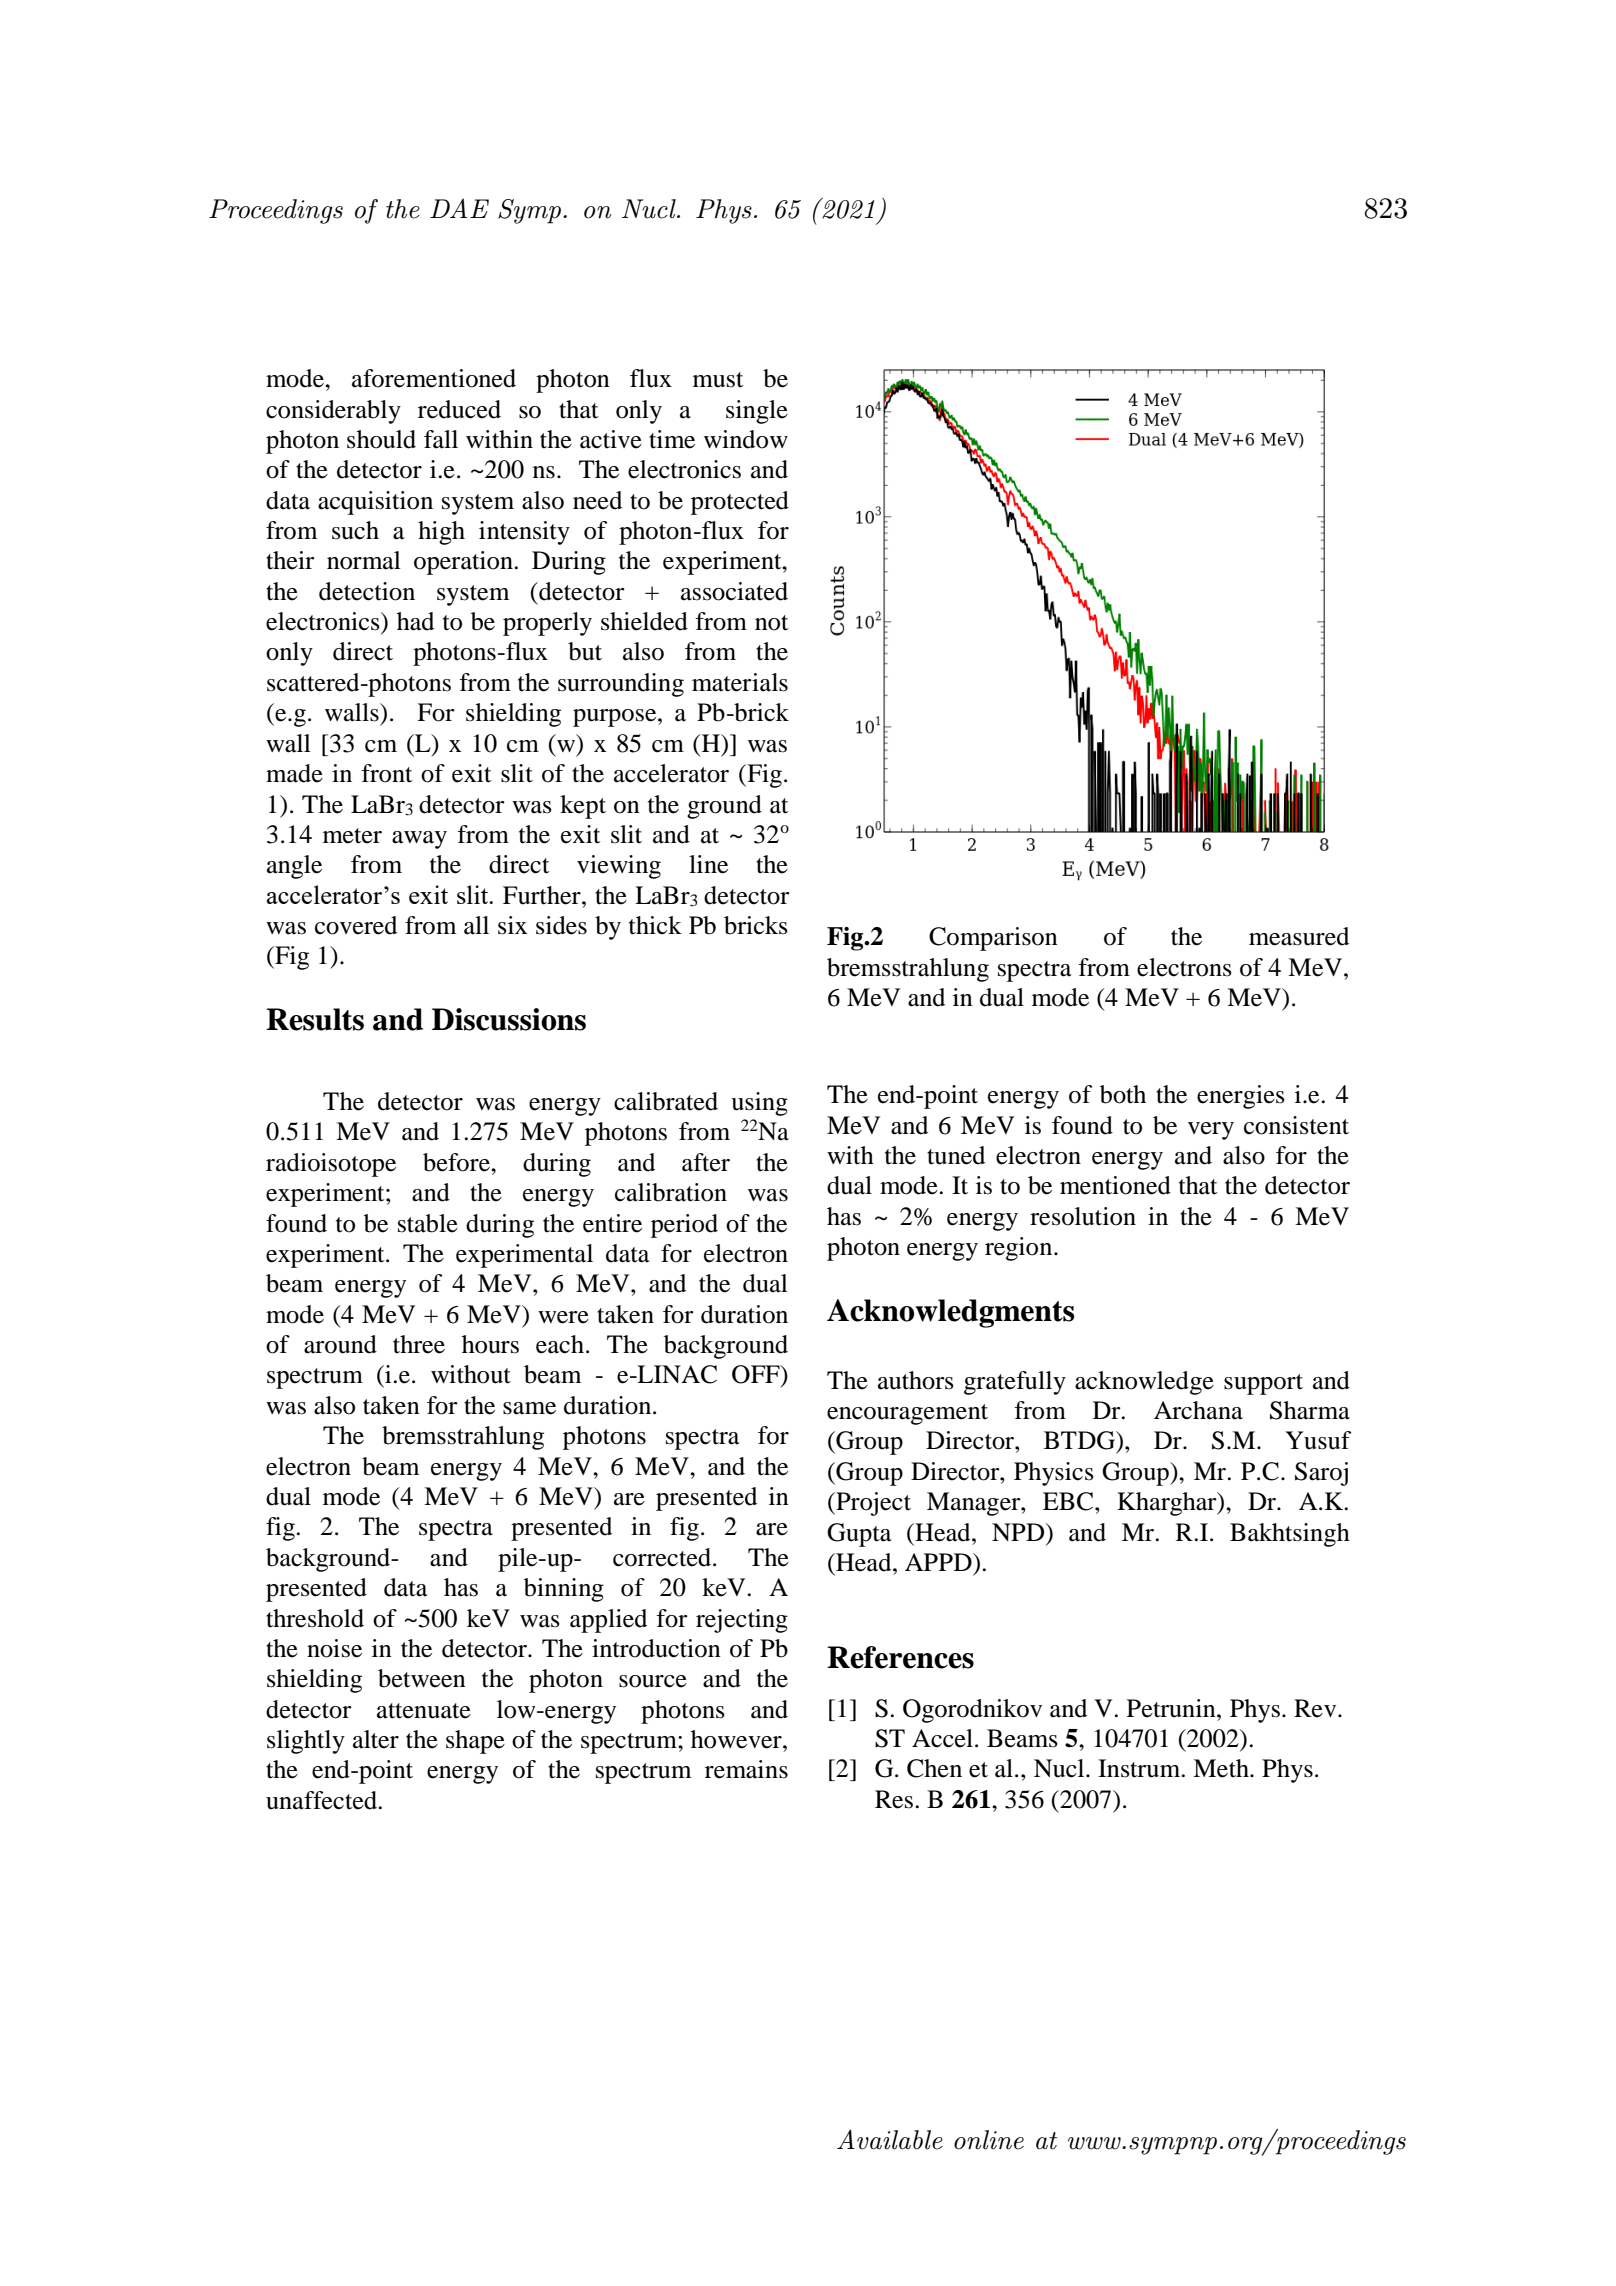 The width and height of the document is (1616, 2286). Describe the element at coordinates (890, 2139) in the document. I see `Available` at that location.
